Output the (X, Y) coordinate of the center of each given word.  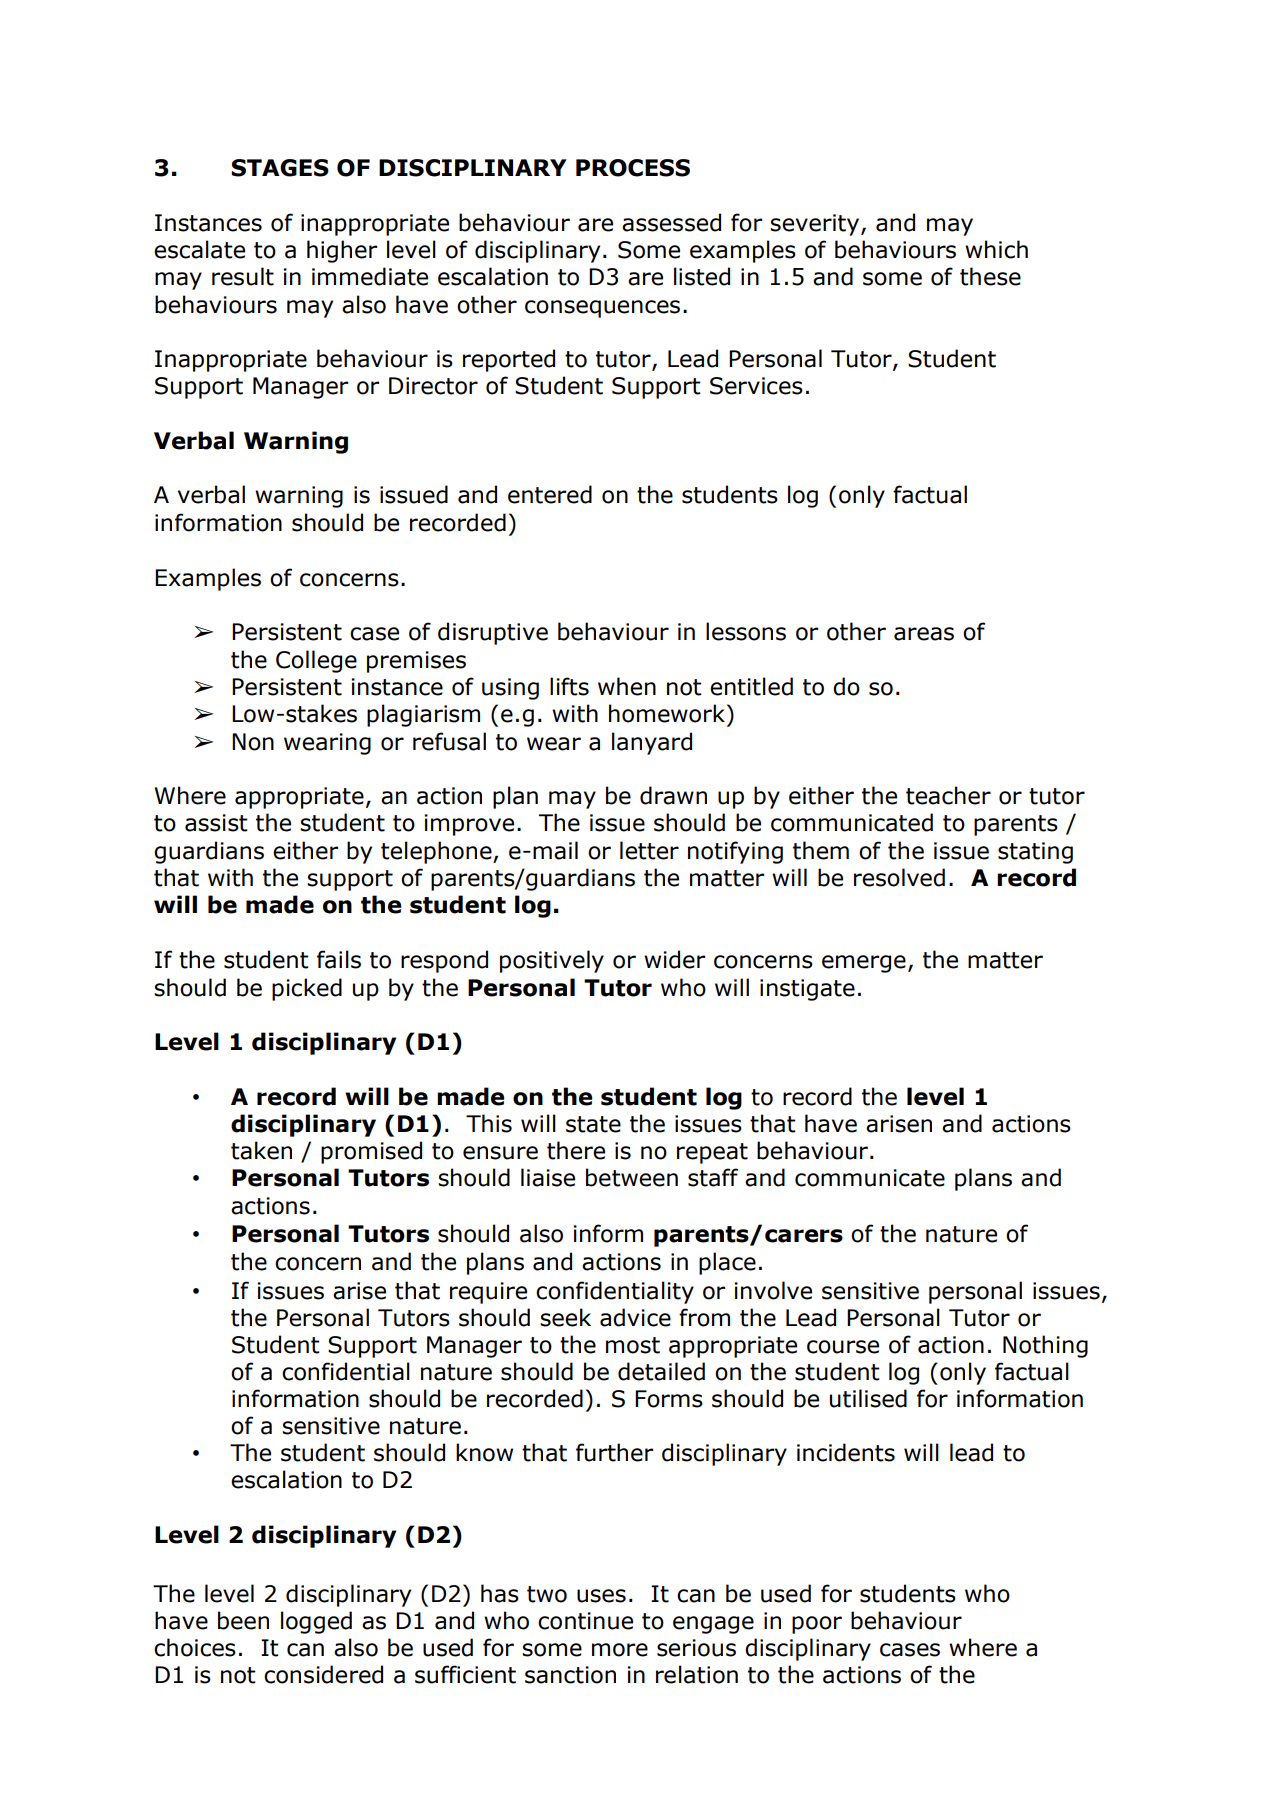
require (488, 1293)
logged (316, 1622)
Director (433, 386)
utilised (868, 1398)
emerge (864, 964)
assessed (671, 222)
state (593, 1124)
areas (924, 634)
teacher (948, 795)
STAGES (280, 168)
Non (253, 742)
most (633, 1345)
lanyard (652, 743)
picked (307, 989)
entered (550, 494)
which (996, 249)
